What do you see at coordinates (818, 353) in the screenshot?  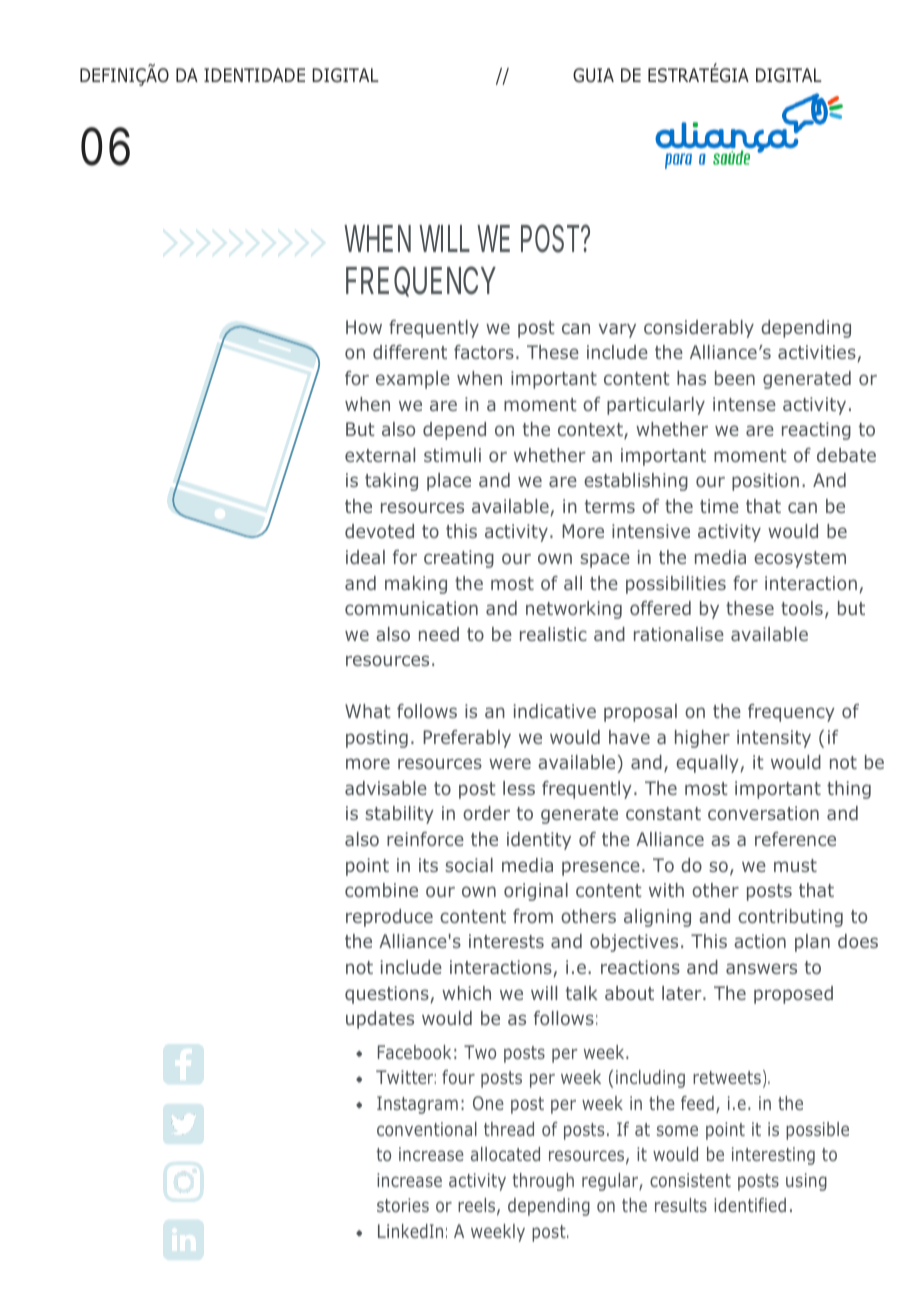 I see `activities` at bounding box center [818, 353].
